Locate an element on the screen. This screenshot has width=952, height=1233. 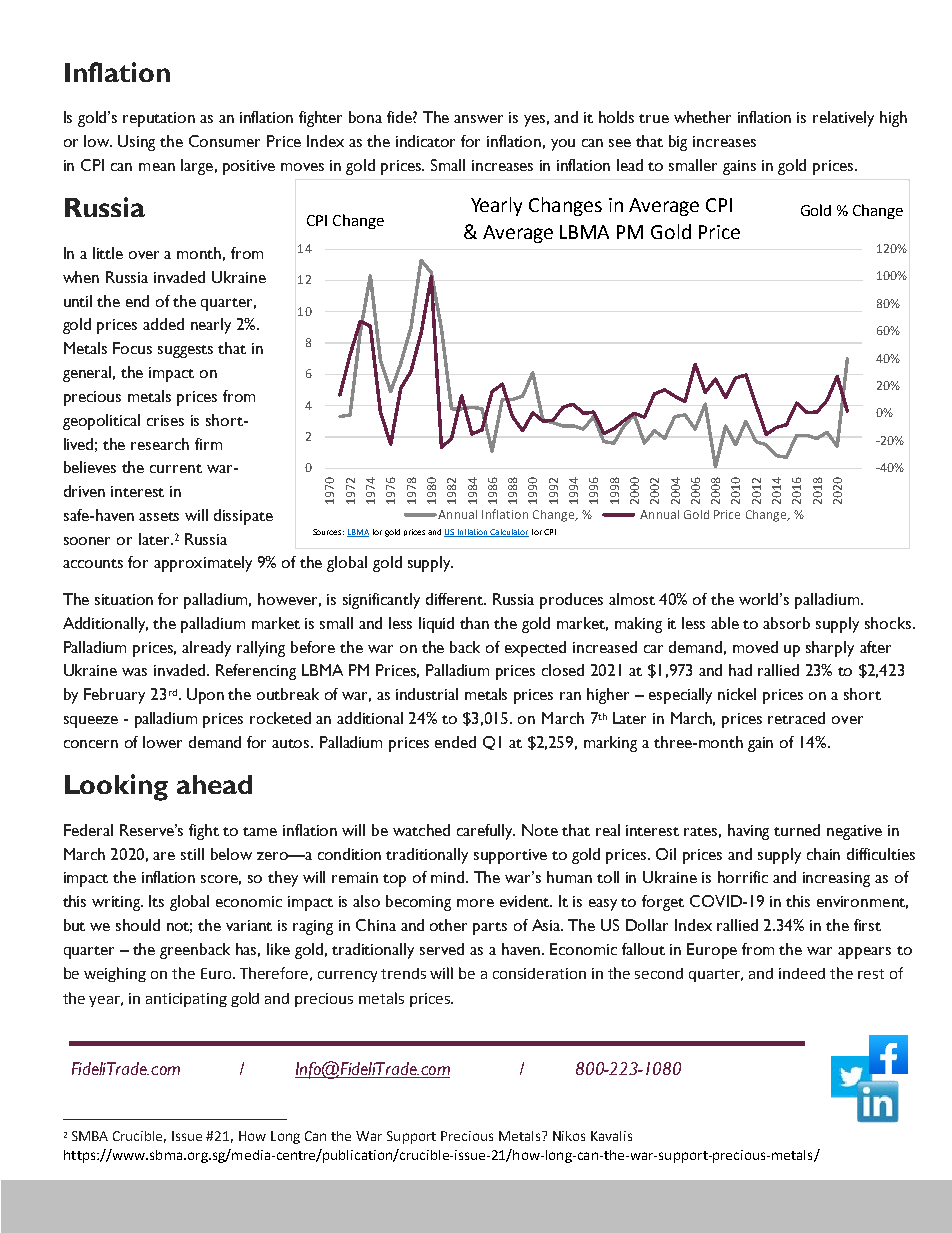
Calculator is located at coordinates (509, 533).
